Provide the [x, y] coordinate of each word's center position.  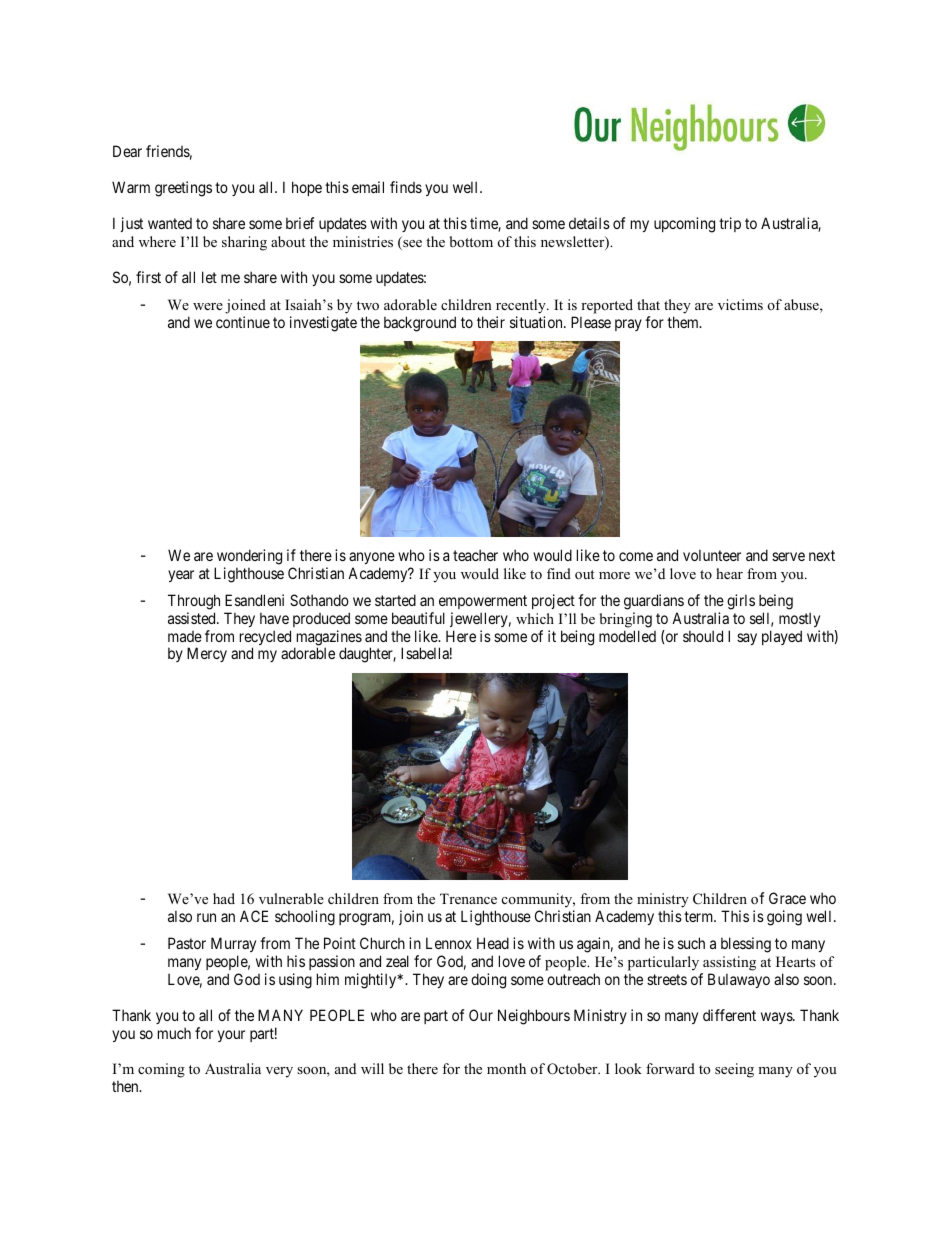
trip [730, 224]
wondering [249, 557]
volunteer [712, 555]
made [185, 636]
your [231, 1036]
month [506, 1068]
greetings [183, 189]
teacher [475, 555]
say [747, 639]
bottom [471, 241]
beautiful [418, 618]
